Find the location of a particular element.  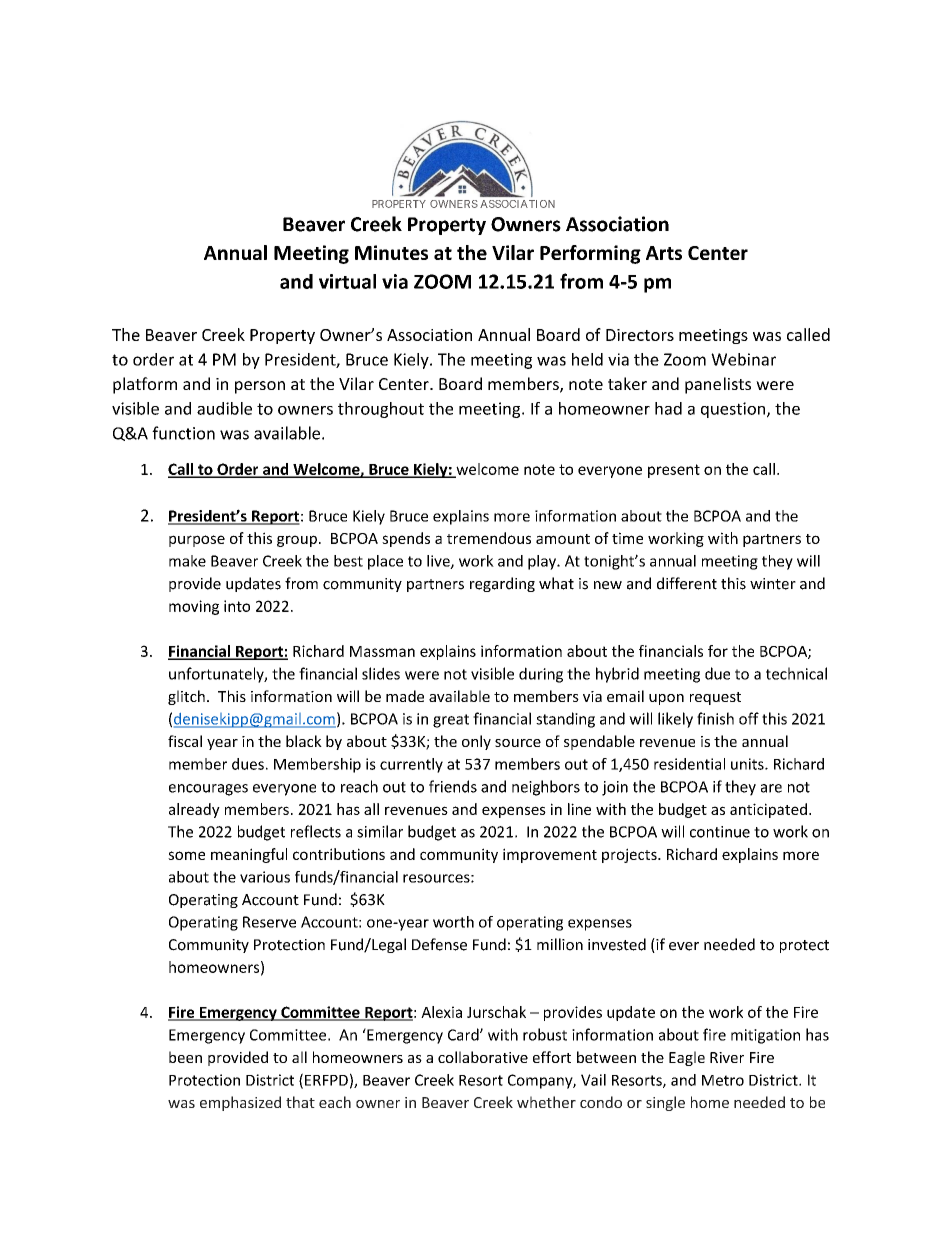

collaborative is located at coordinates (483, 1057).
